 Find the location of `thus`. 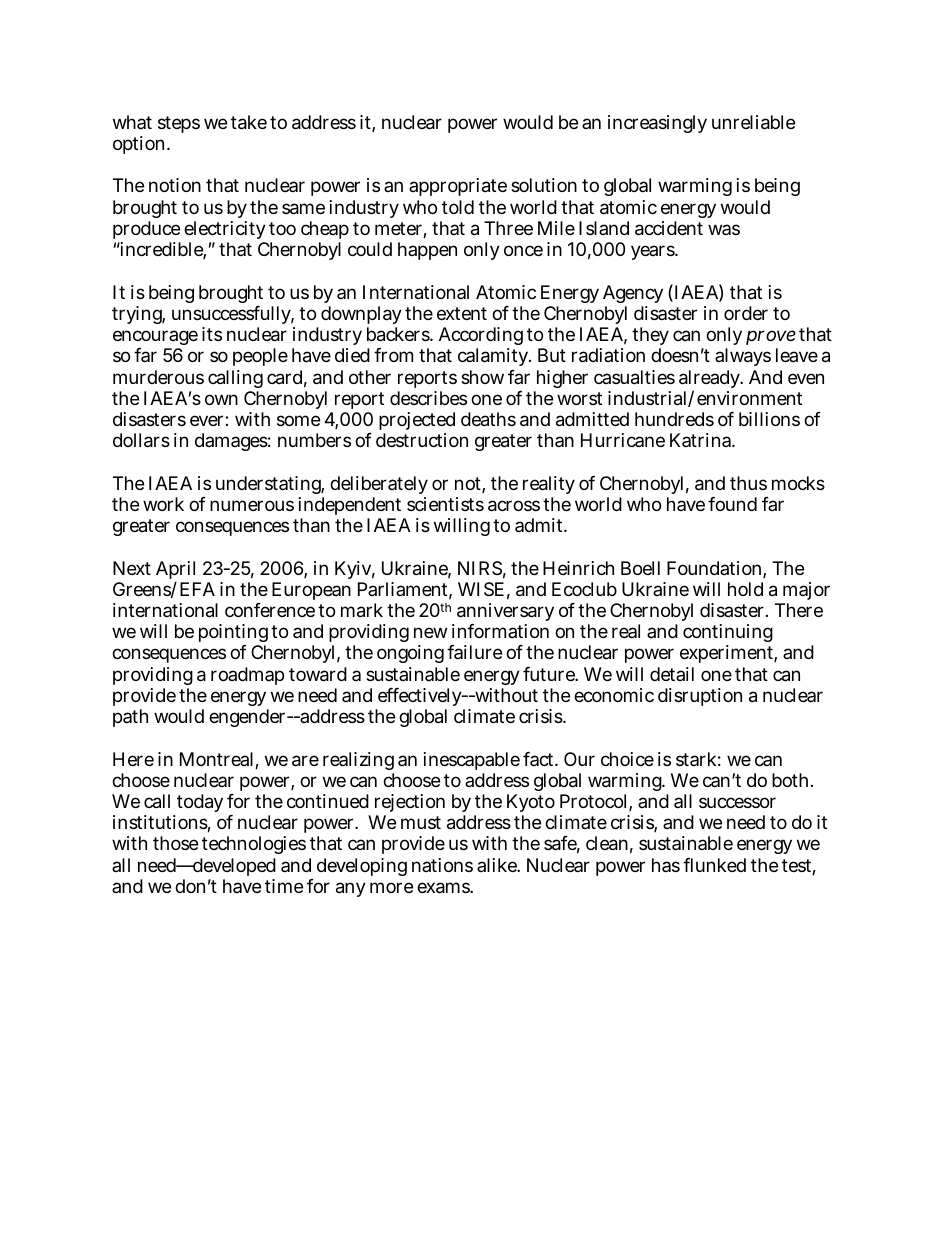

thus is located at coordinates (748, 483).
